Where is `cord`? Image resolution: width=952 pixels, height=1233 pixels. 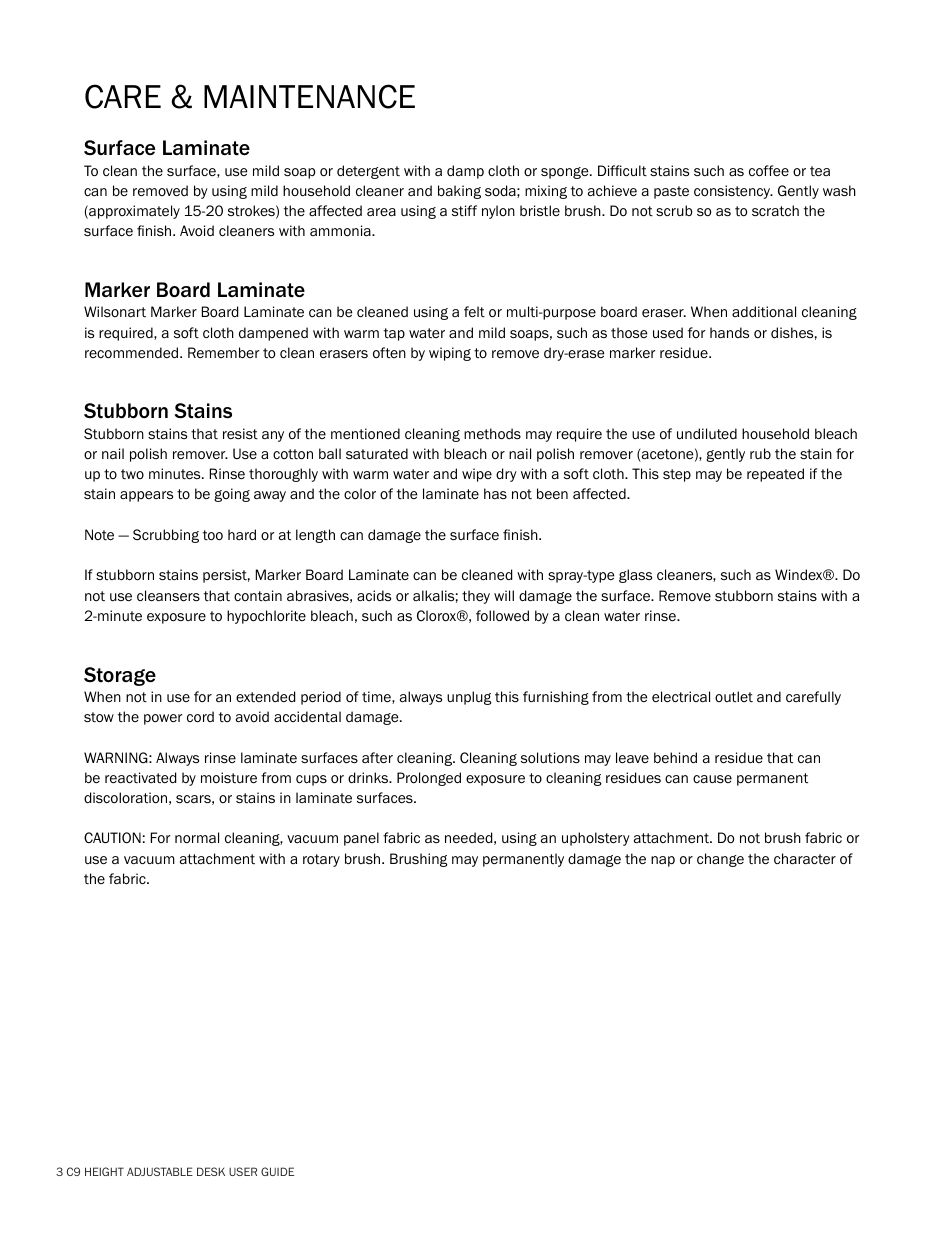 cord is located at coordinates (200, 717).
